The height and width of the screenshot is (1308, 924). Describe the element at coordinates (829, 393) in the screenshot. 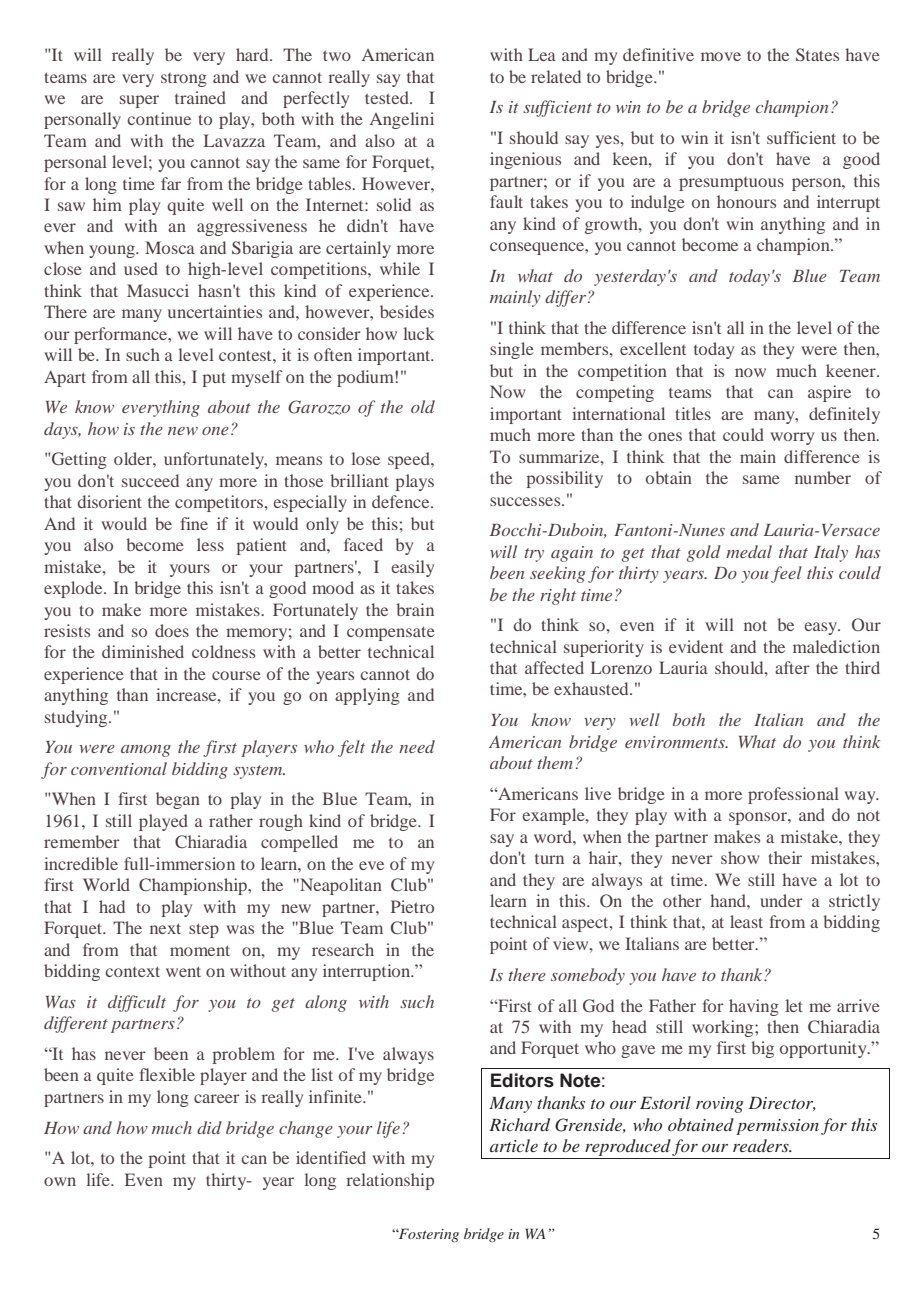

I see `aspire` at that location.
